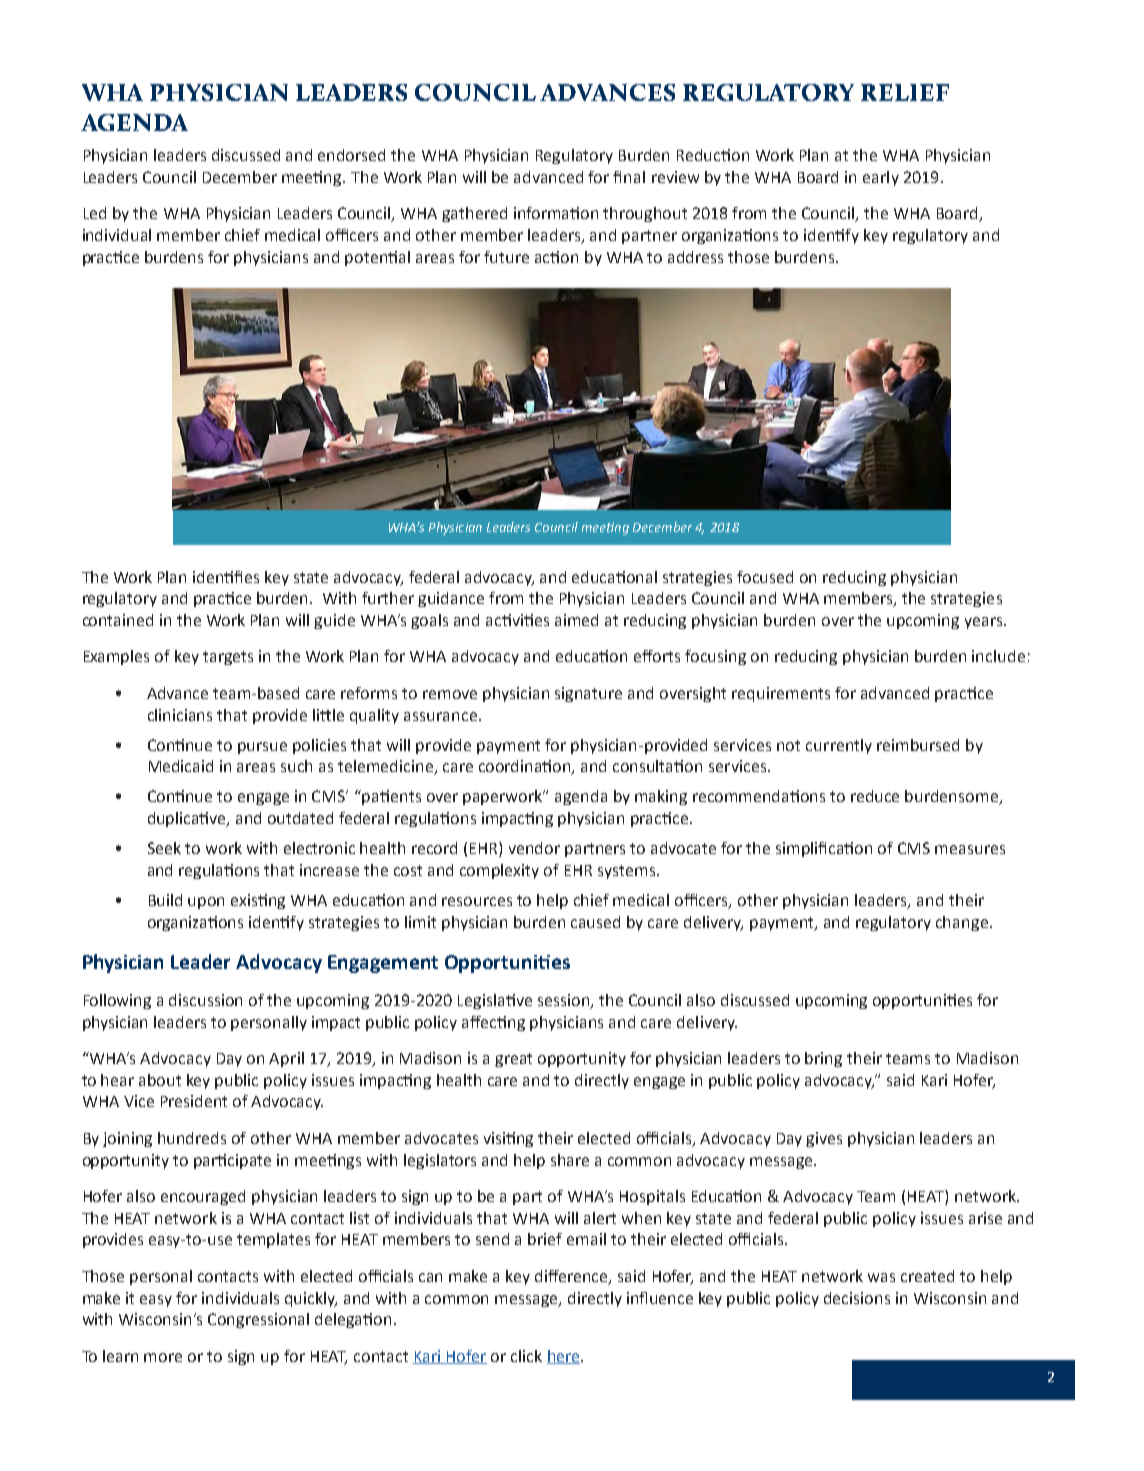 The image size is (1144, 1471). I want to click on identifies, so click(226, 577).
